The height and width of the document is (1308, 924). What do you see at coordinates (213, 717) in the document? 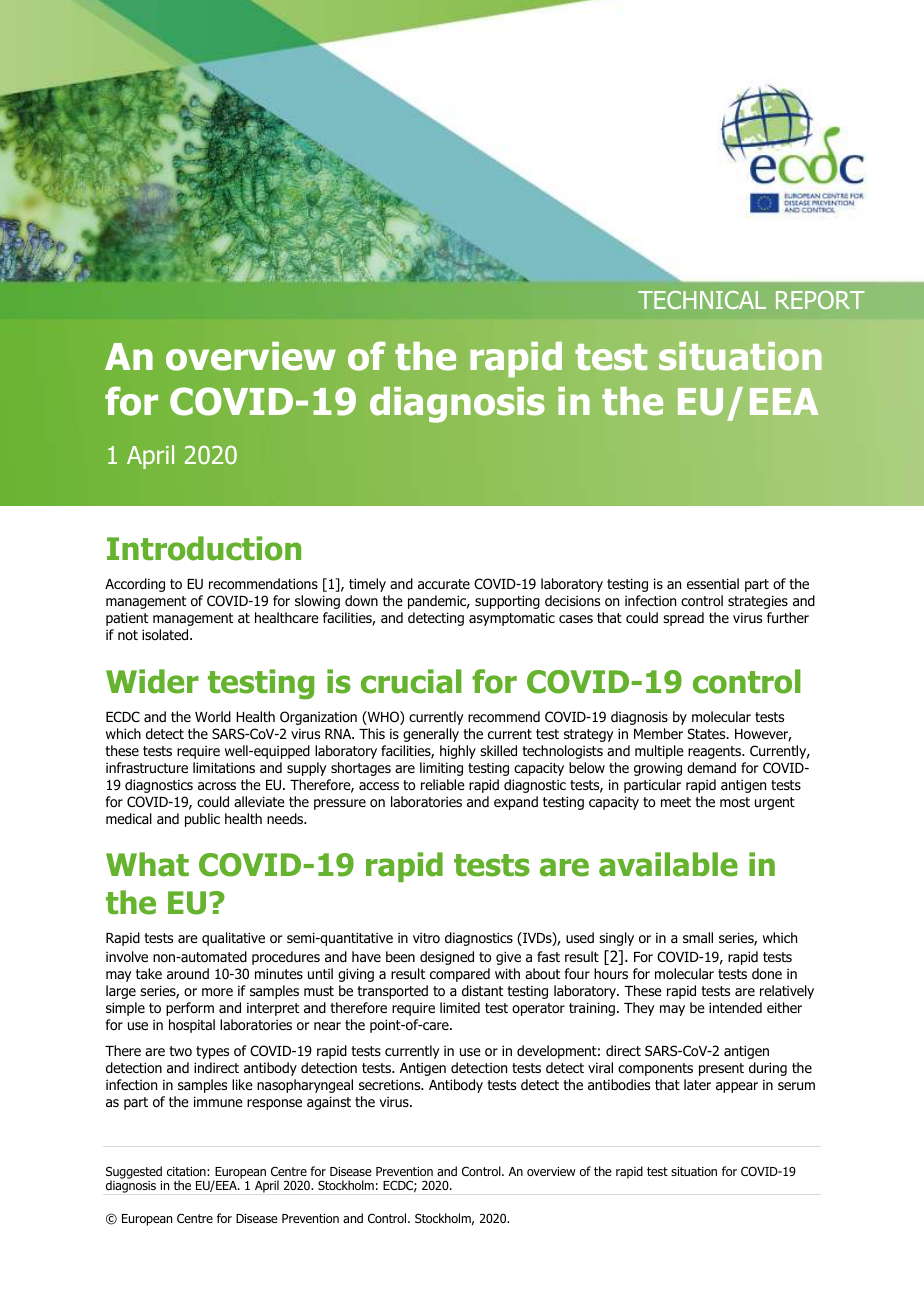
I see `World` at bounding box center [213, 717].
